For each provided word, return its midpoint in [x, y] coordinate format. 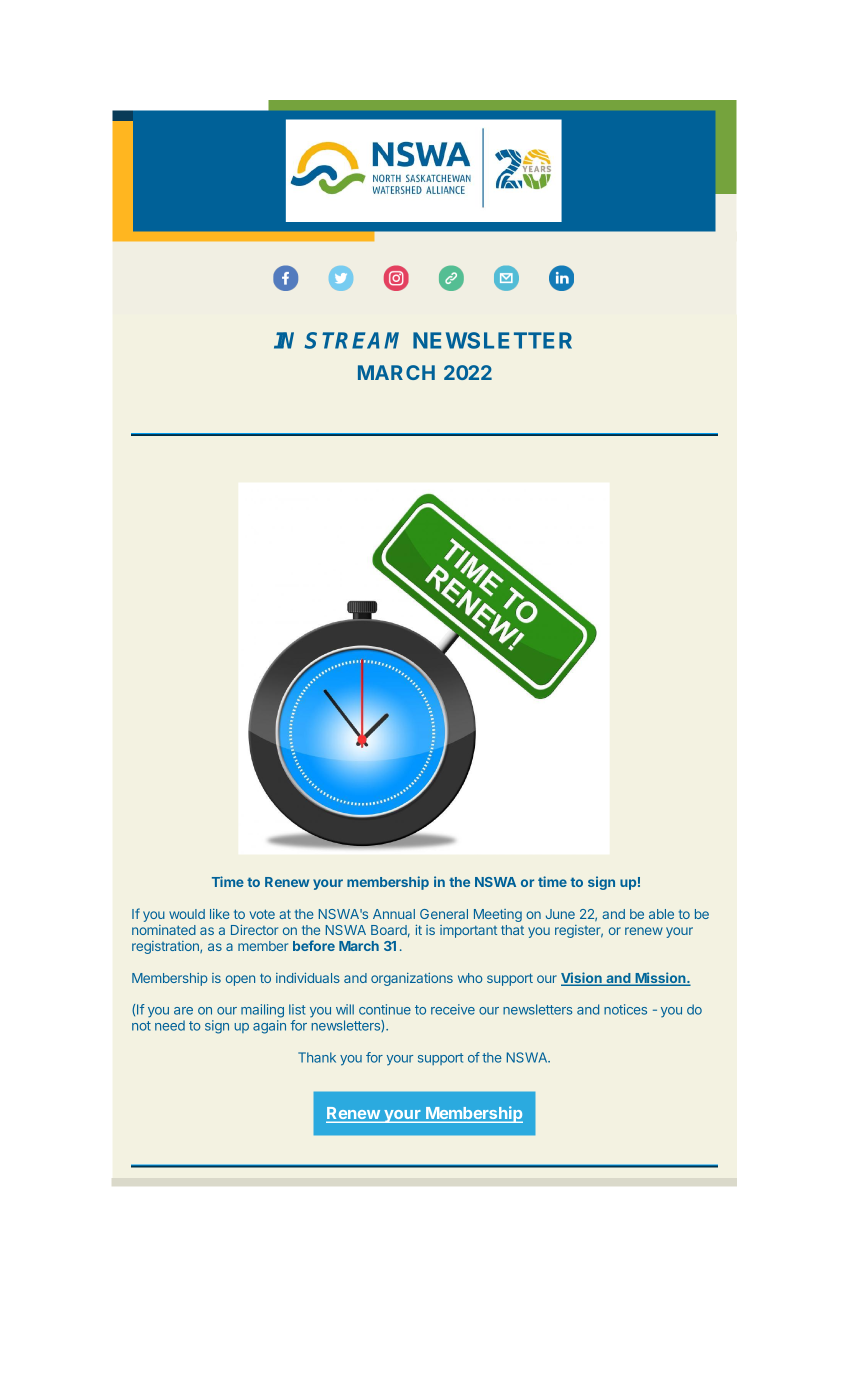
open [240, 980]
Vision [582, 979]
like [220, 914]
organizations [412, 979]
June [560, 914]
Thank [317, 1057]
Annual [394, 914]
